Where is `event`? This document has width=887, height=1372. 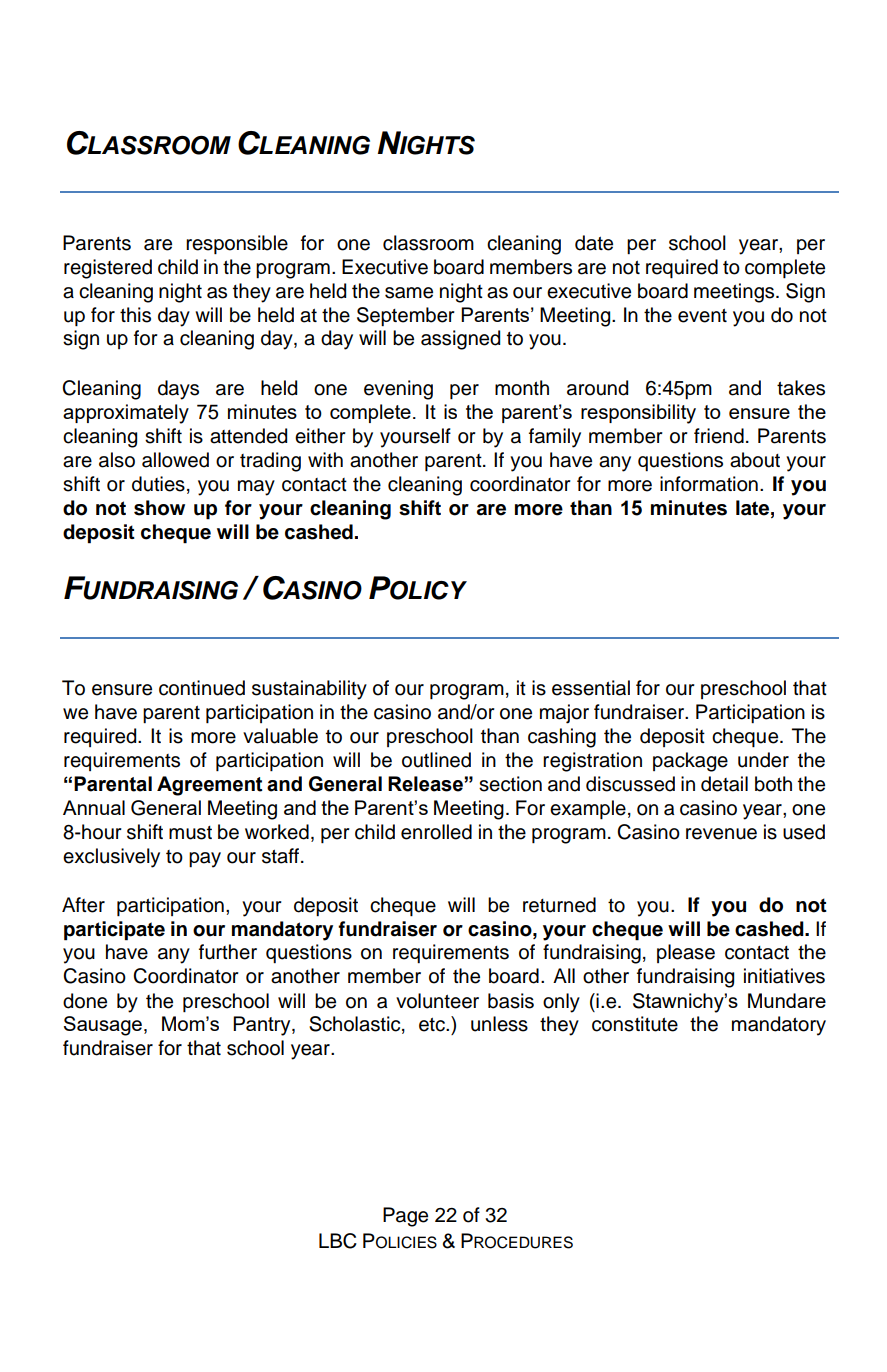
event is located at coordinates (702, 315).
